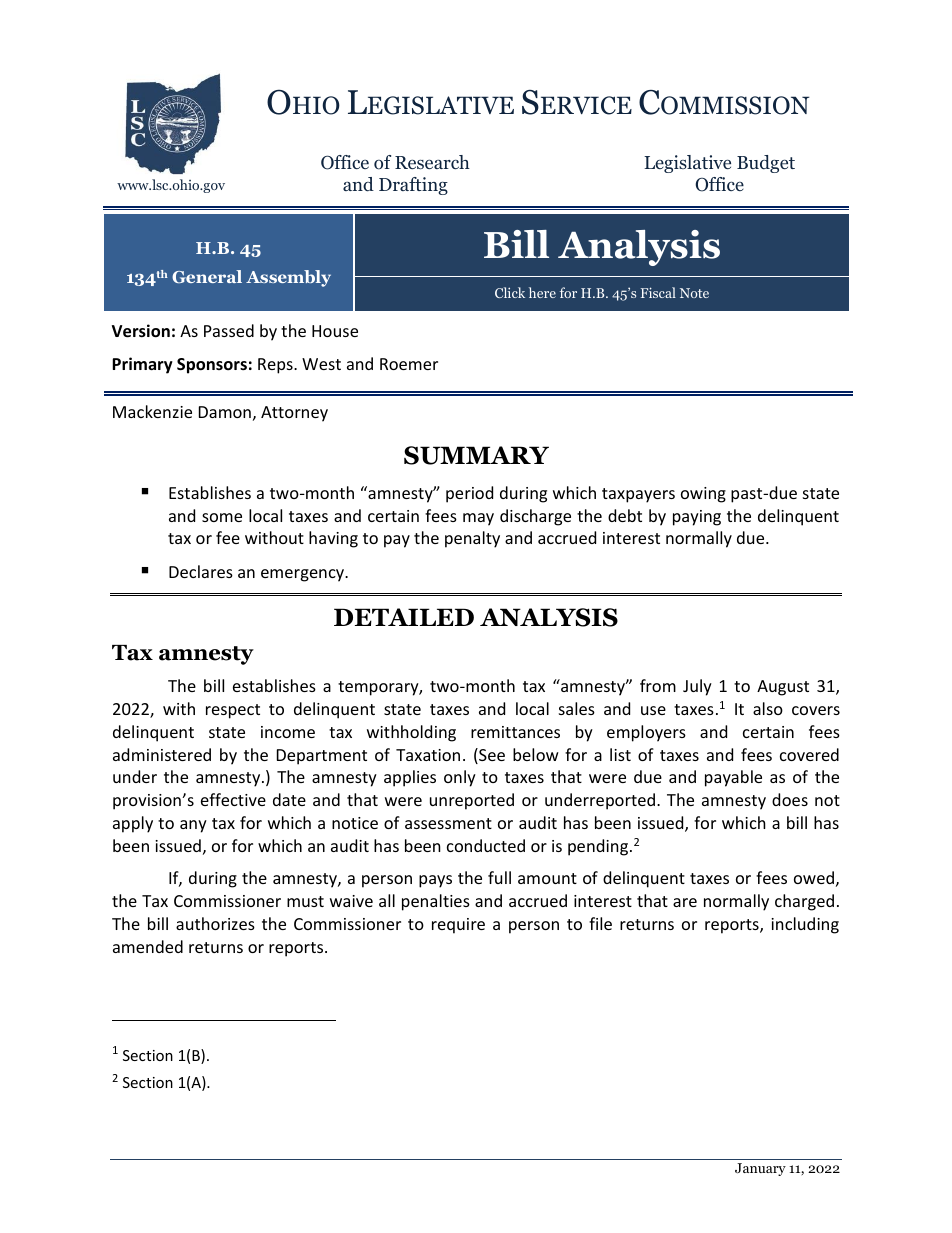 The width and height of the document is (952, 1233). What do you see at coordinates (703, 495) in the document?
I see `owing` at bounding box center [703, 495].
